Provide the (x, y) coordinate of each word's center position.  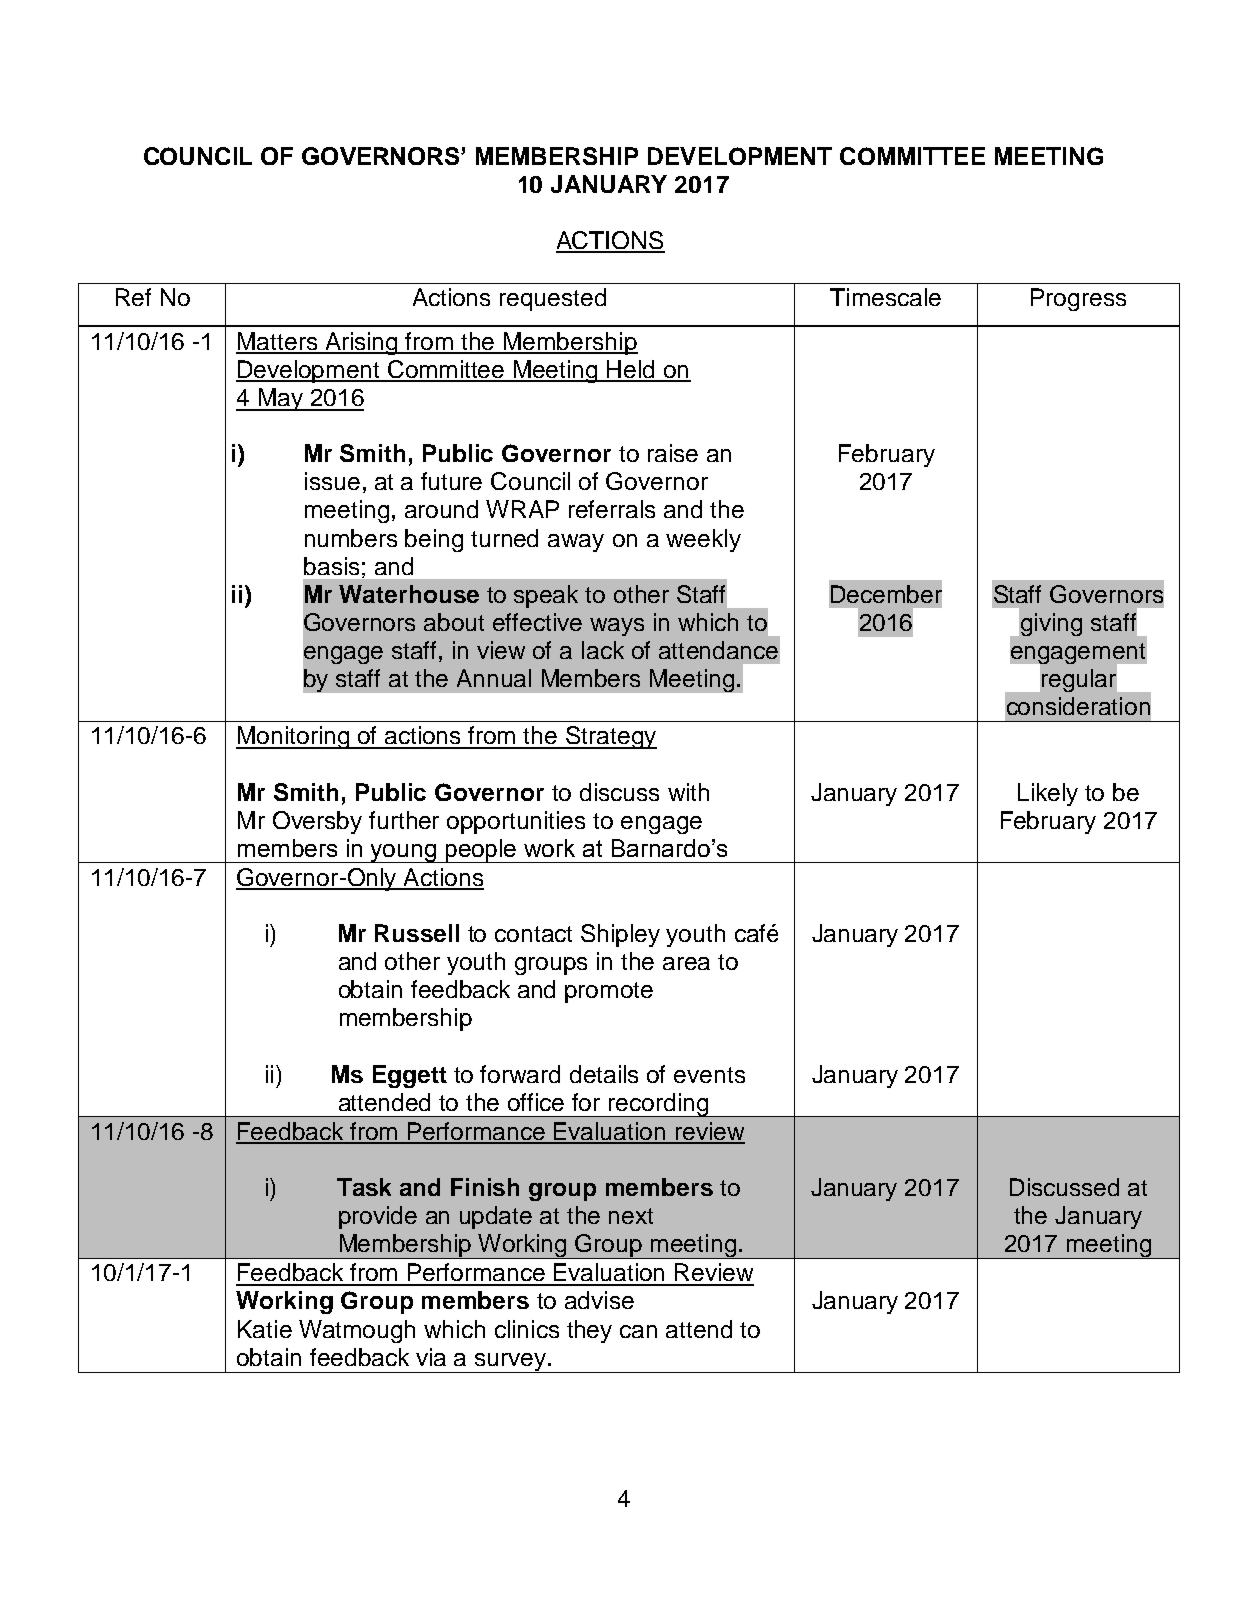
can (638, 1331)
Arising (362, 343)
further (404, 820)
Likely (1048, 794)
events (709, 1075)
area (686, 963)
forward (520, 1074)
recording (659, 1105)
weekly (703, 540)
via (431, 1357)
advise (599, 1300)
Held (631, 370)
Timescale (885, 297)
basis (331, 566)
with (688, 792)
